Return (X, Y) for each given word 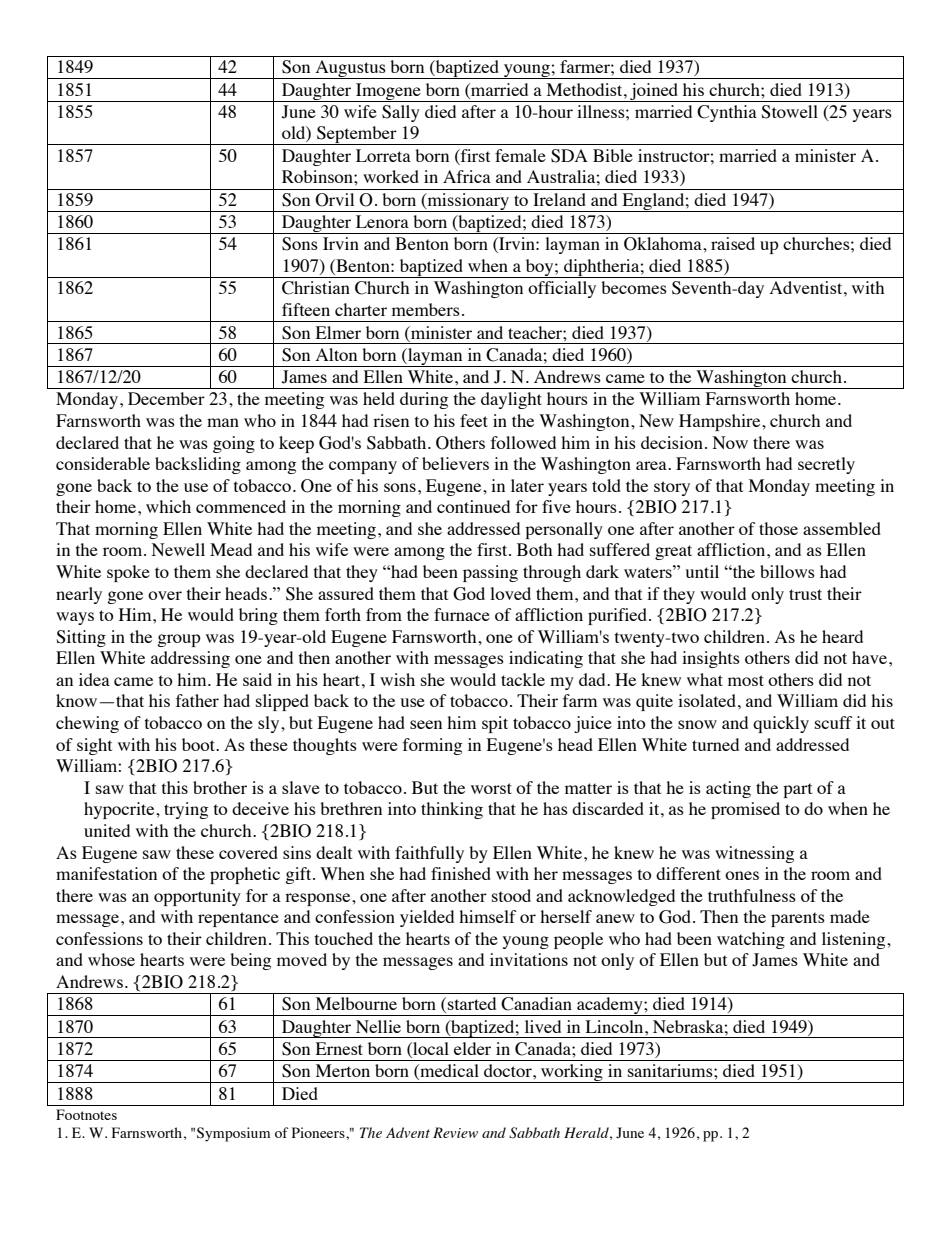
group (179, 640)
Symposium (233, 1134)
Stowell (789, 112)
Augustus (350, 69)
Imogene (388, 92)
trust (805, 594)
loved (510, 593)
